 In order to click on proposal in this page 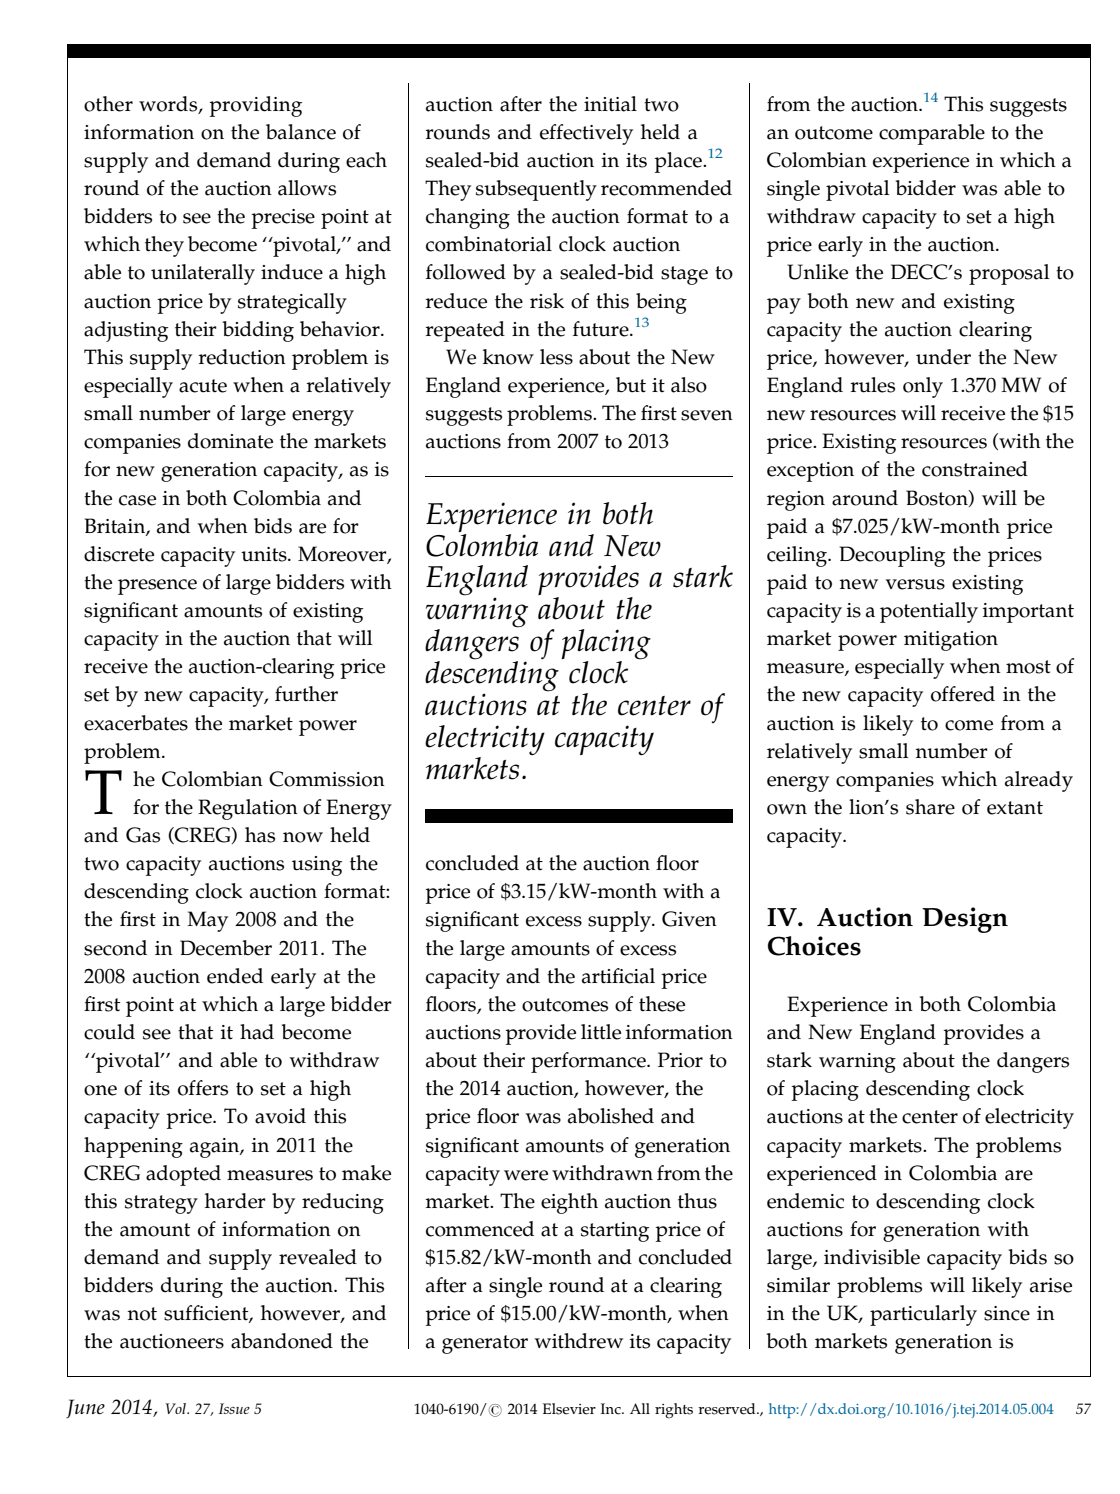, I will do `click(1009, 274)`.
